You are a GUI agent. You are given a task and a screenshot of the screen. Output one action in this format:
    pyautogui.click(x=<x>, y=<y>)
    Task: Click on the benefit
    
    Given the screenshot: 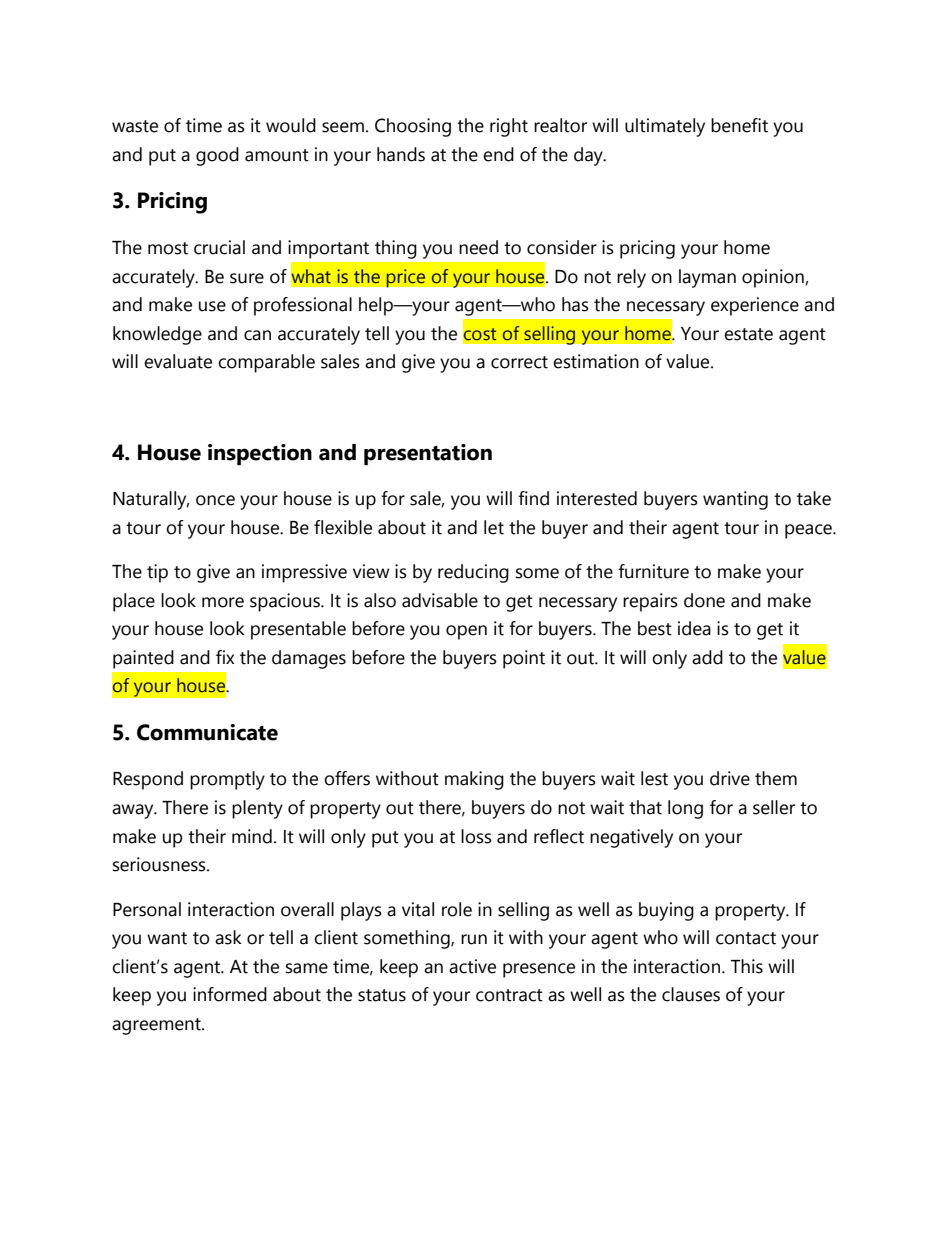 What is the action you would take?
    pyautogui.click(x=739, y=125)
